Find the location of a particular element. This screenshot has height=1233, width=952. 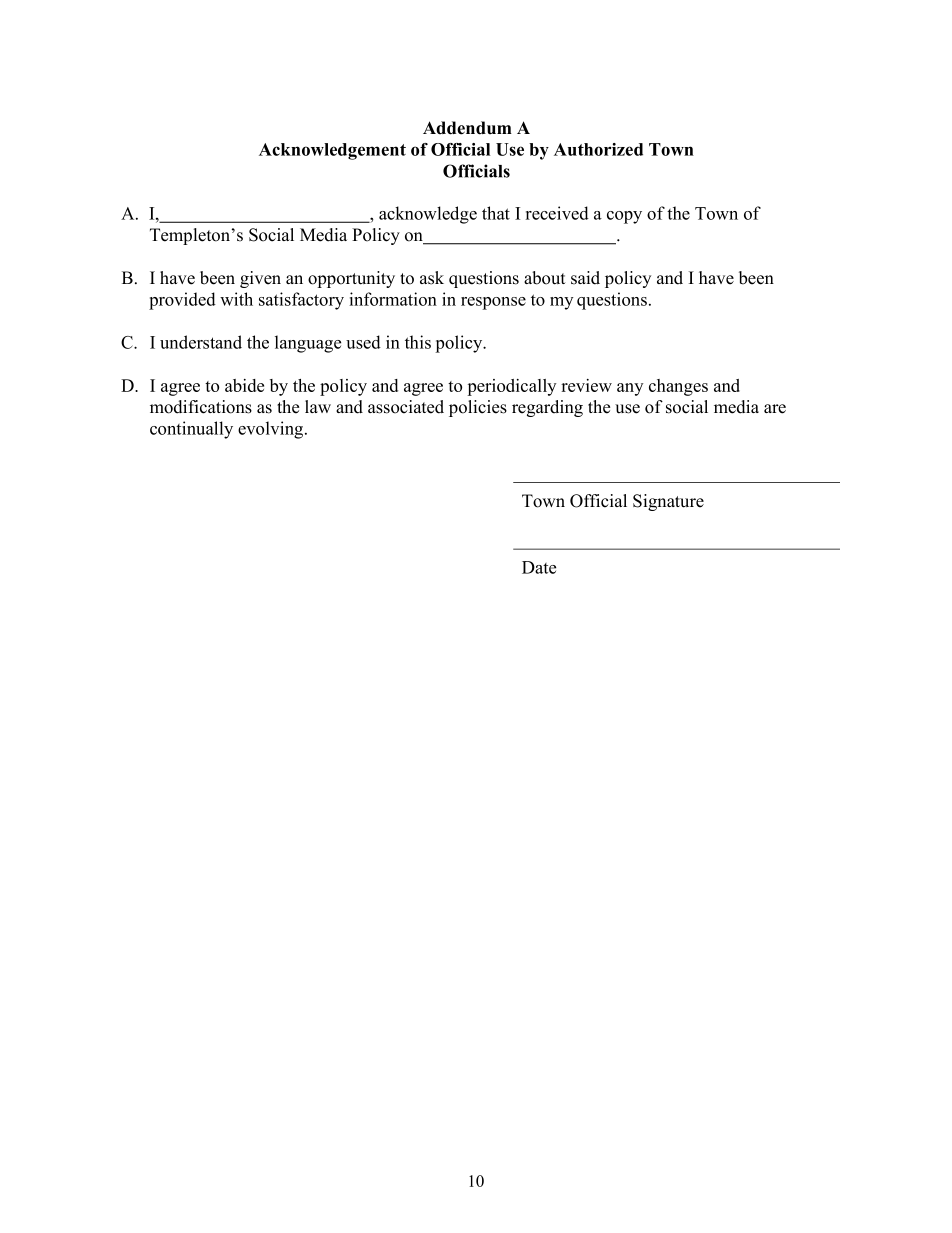

changes is located at coordinates (678, 387).
